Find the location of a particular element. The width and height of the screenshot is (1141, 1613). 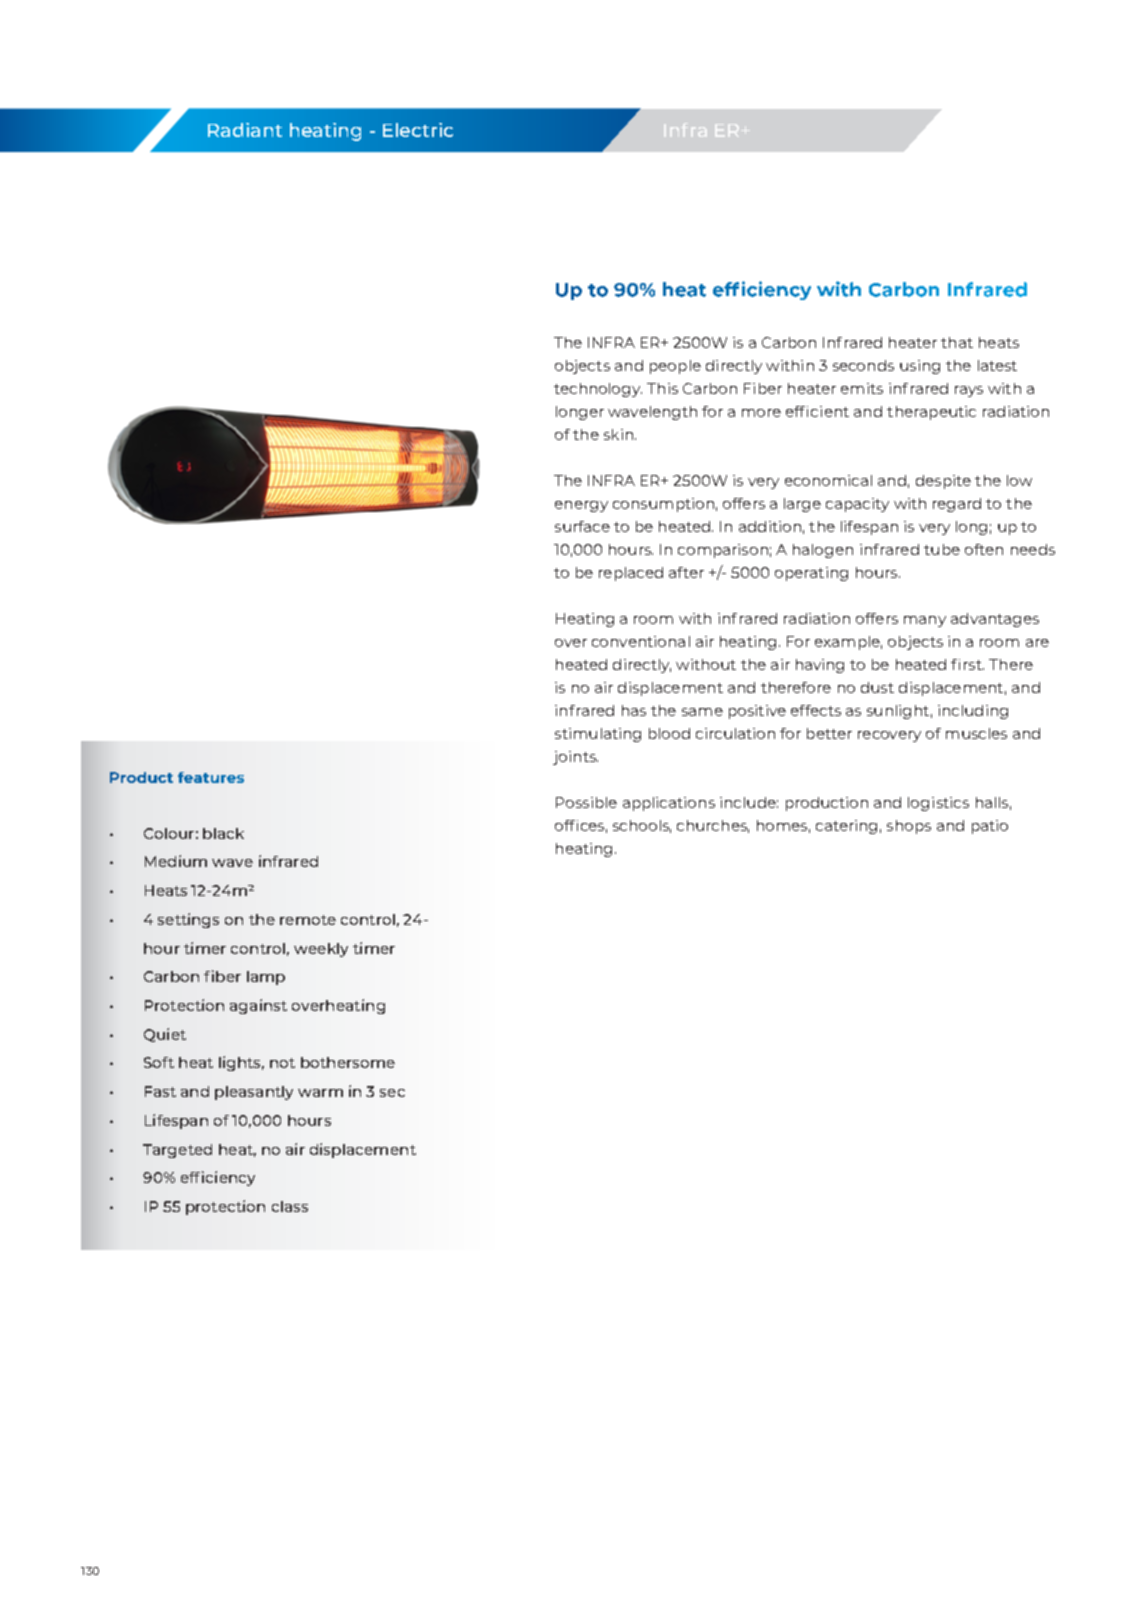

therapeutic is located at coordinates (931, 413).
